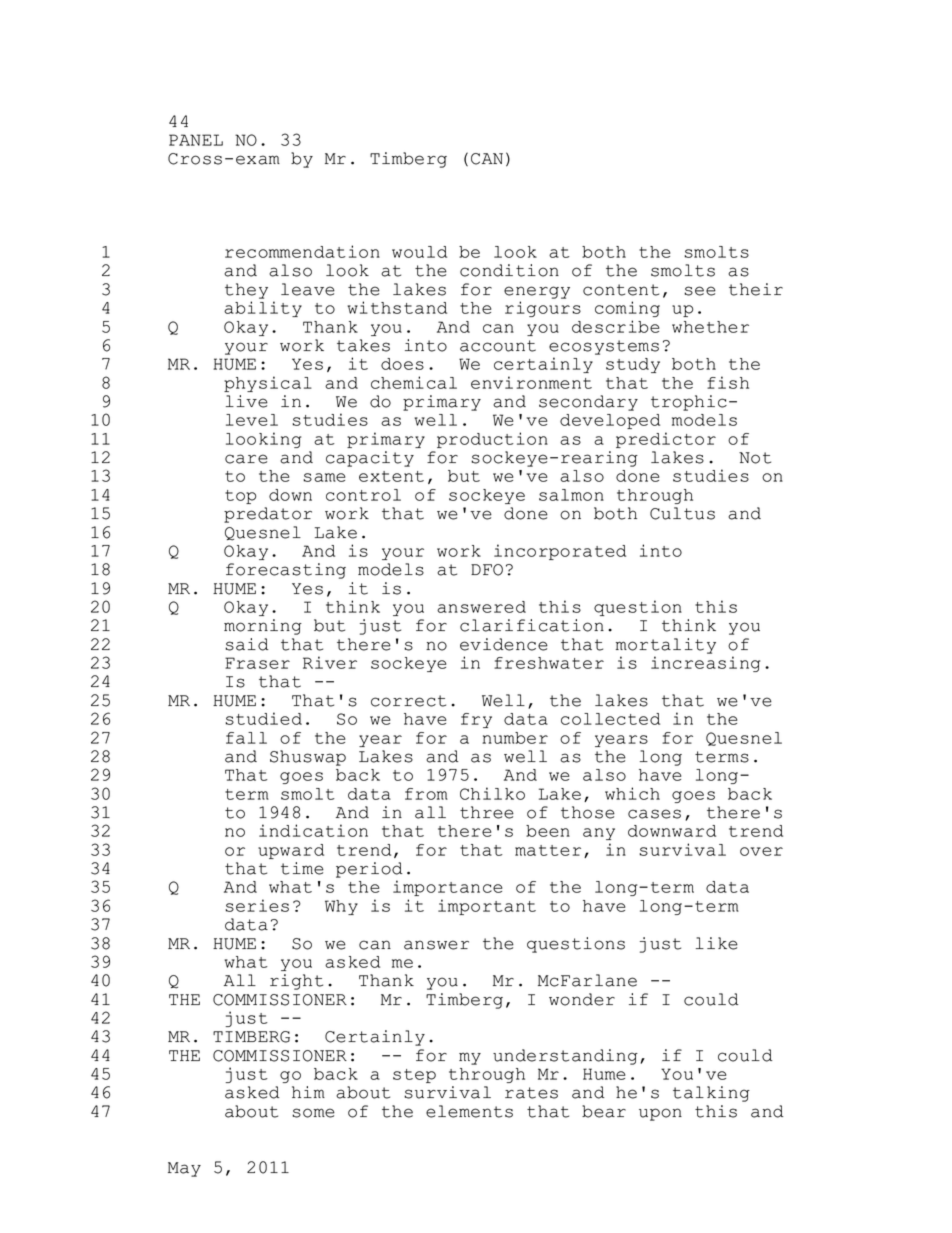  Describe the element at coordinates (666, 440) in the screenshot. I see `predictor` at that location.
